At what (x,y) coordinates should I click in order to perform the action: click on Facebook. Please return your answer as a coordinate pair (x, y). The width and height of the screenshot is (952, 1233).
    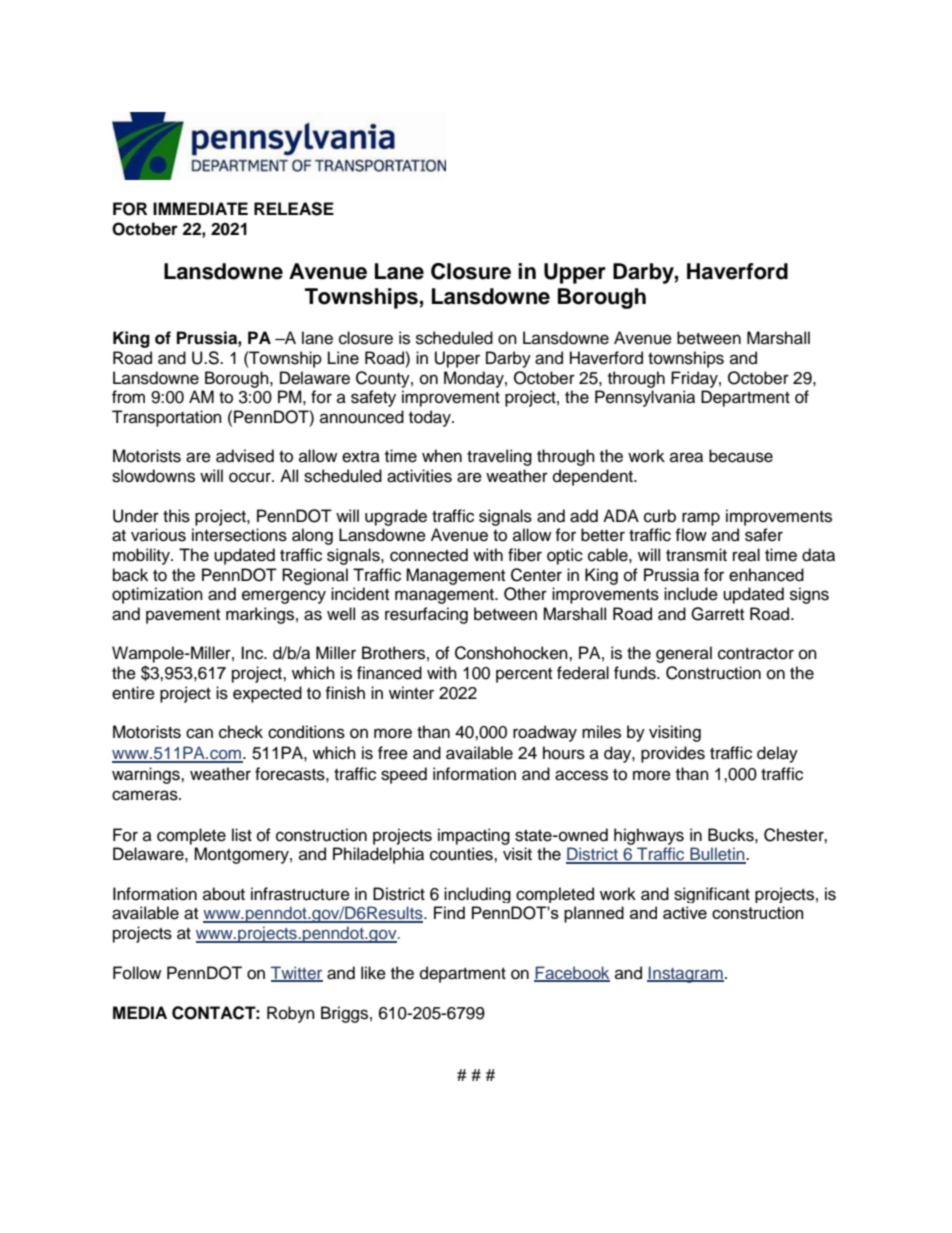
    Looking at the image, I should click on (572, 973).
